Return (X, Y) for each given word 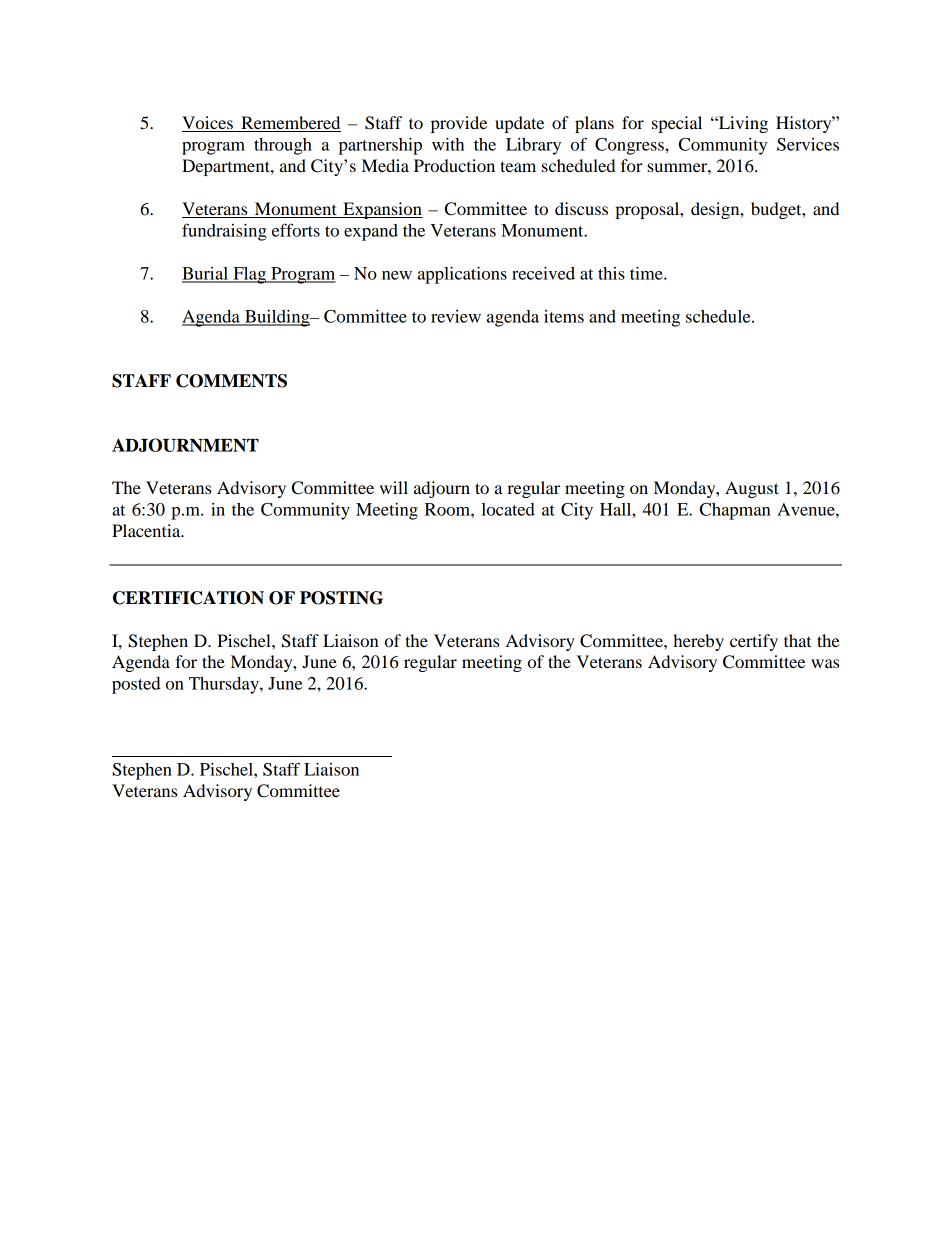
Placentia (147, 530)
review (456, 316)
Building (277, 318)
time (647, 273)
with (448, 144)
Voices (208, 124)
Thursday (225, 685)
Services (808, 144)
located (508, 509)
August (752, 489)
